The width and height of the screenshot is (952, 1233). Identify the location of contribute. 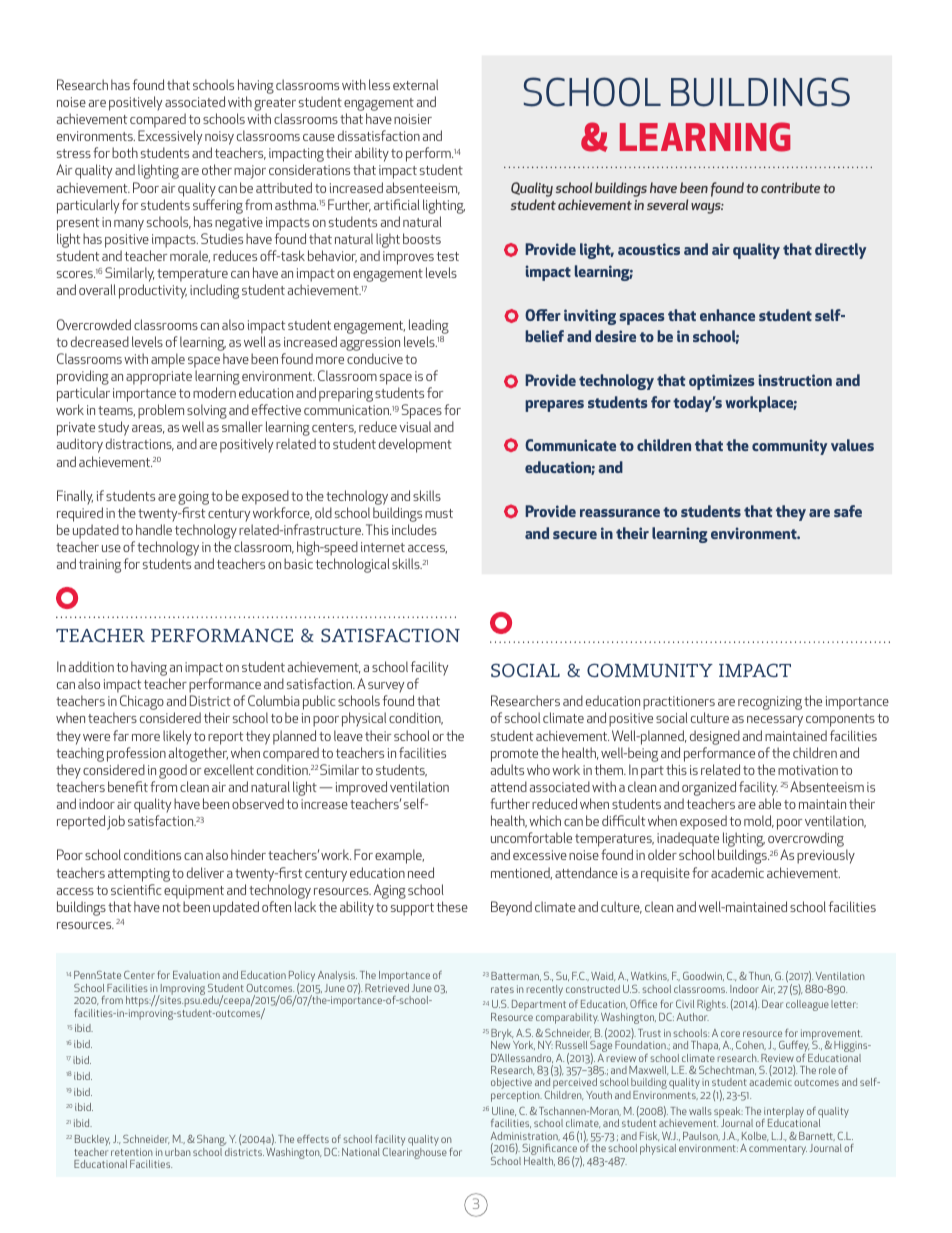
(790, 187).
